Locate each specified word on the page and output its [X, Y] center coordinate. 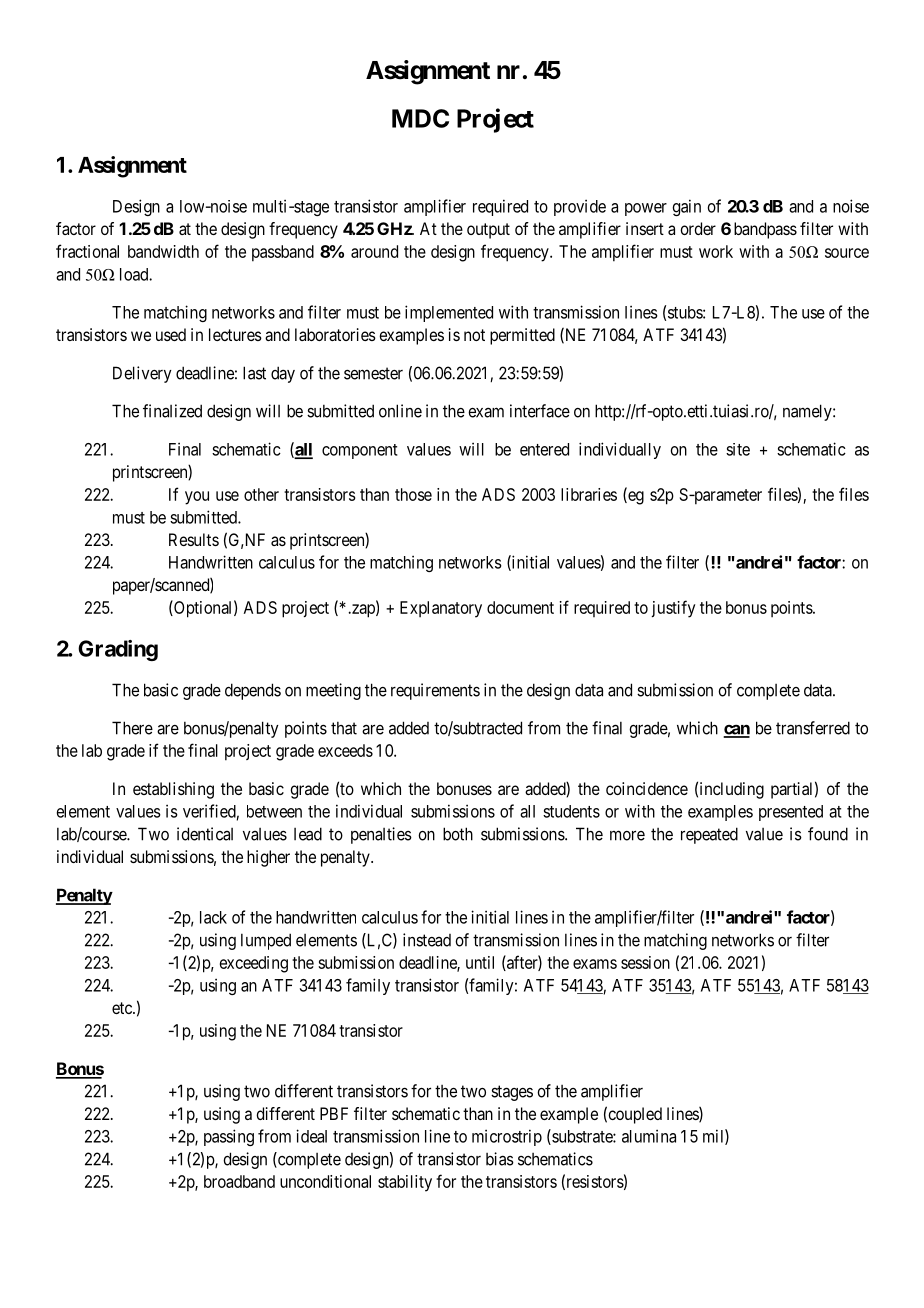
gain [686, 207]
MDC [420, 118]
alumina [649, 1136]
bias [500, 1159]
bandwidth [163, 251]
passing [229, 1137]
